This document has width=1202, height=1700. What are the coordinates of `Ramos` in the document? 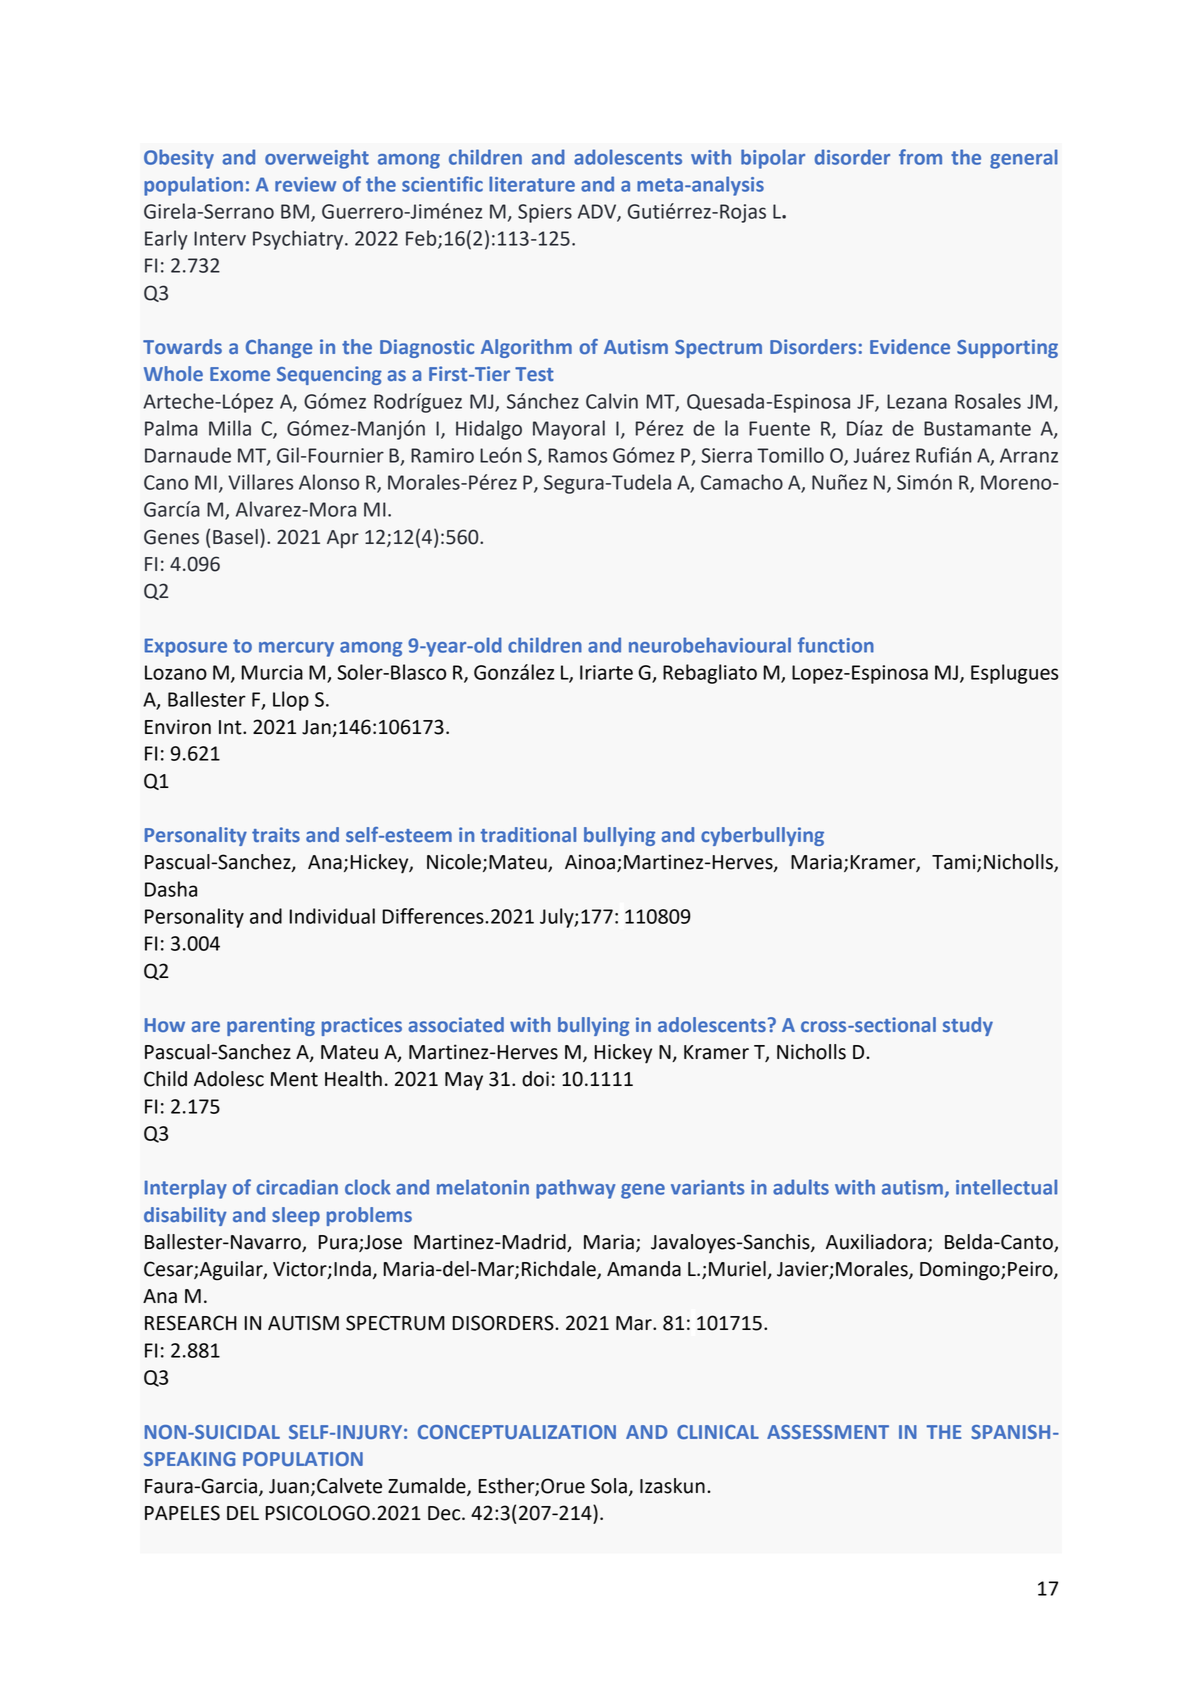 It's located at (578, 455).
